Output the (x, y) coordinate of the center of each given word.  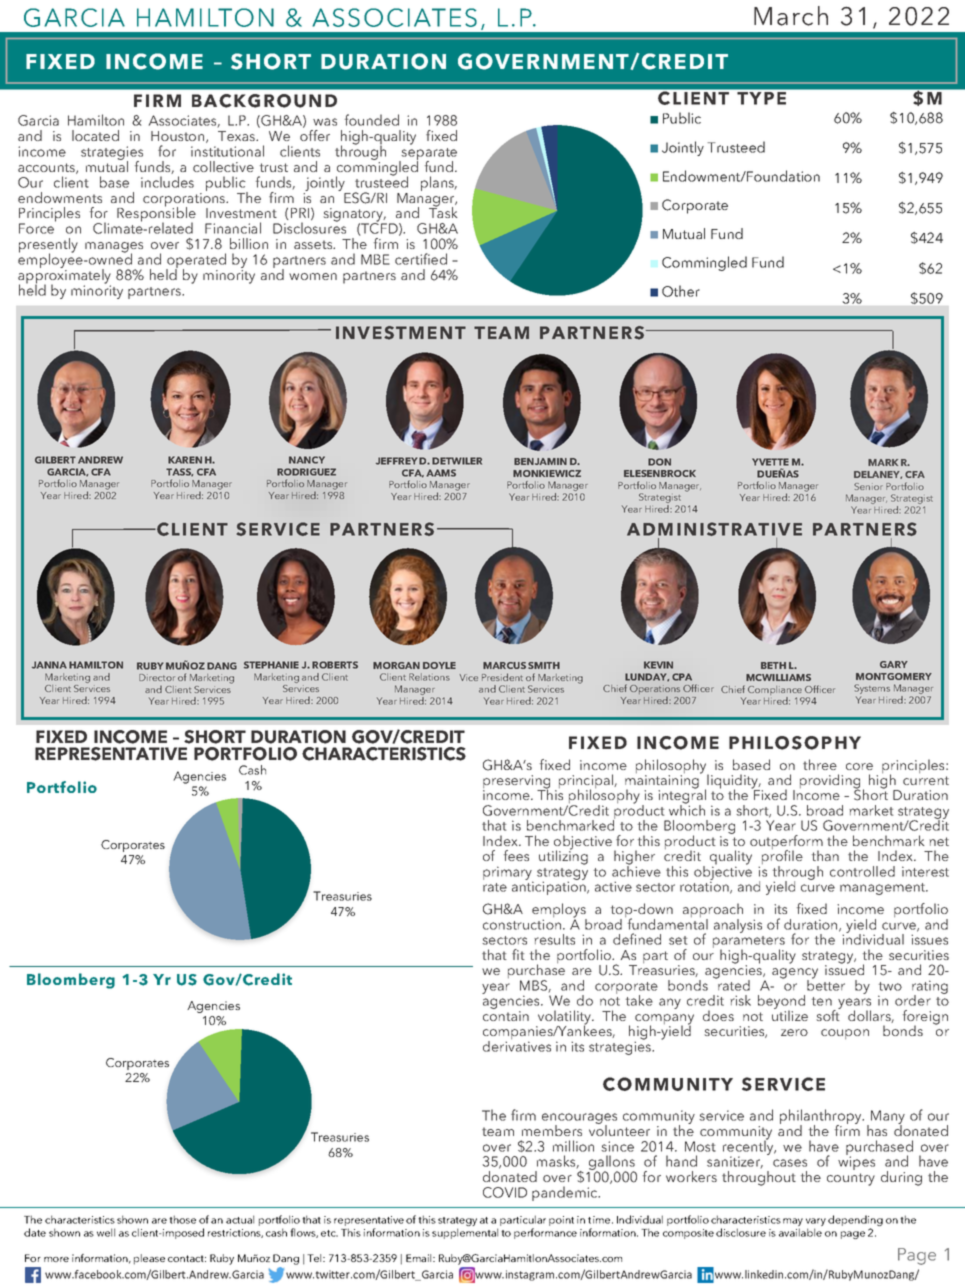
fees (516, 855)
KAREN (185, 460)
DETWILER (457, 461)
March (791, 16)
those (182, 1219)
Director (157, 677)
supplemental (465, 1233)
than (825, 855)
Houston (179, 137)
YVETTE (770, 462)
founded (372, 120)
